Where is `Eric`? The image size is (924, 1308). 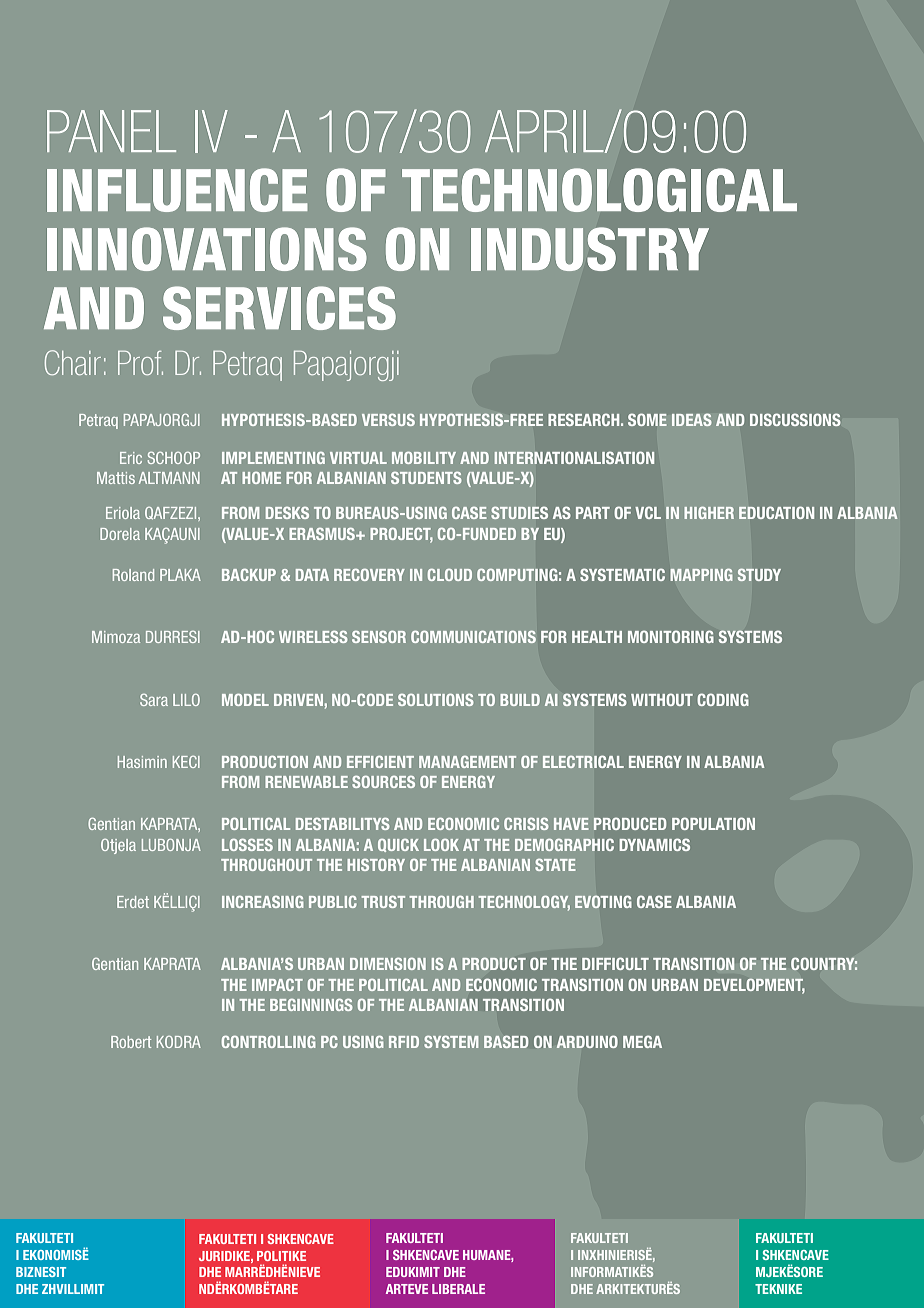
Eric is located at coordinates (131, 458).
